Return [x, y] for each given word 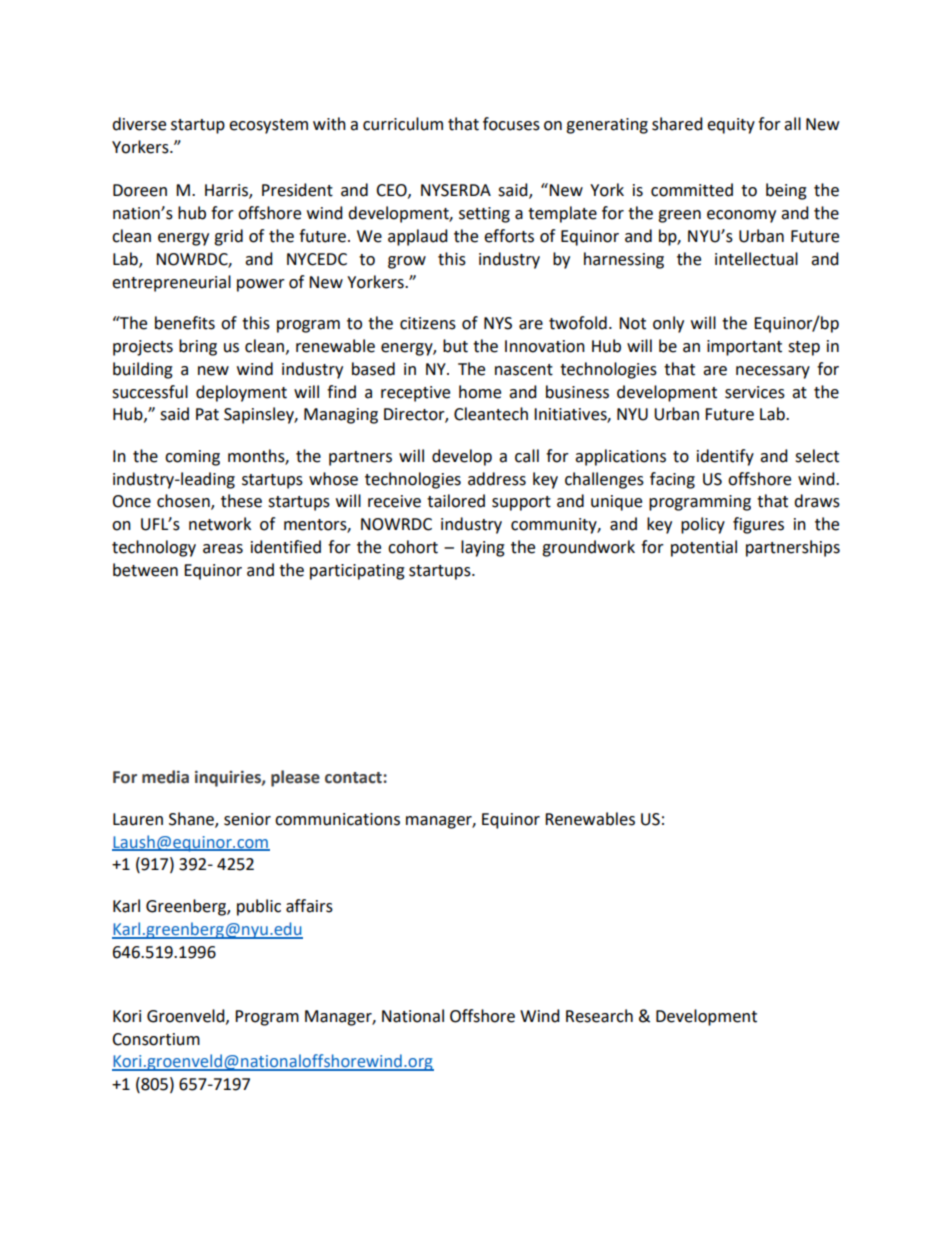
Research [599, 1016]
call [527, 456]
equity [731, 126]
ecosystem [268, 126]
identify [725, 457]
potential [704, 548]
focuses [511, 124]
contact [354, 778]
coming [192, 458]
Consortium [156, 1039]
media [165, 777]
